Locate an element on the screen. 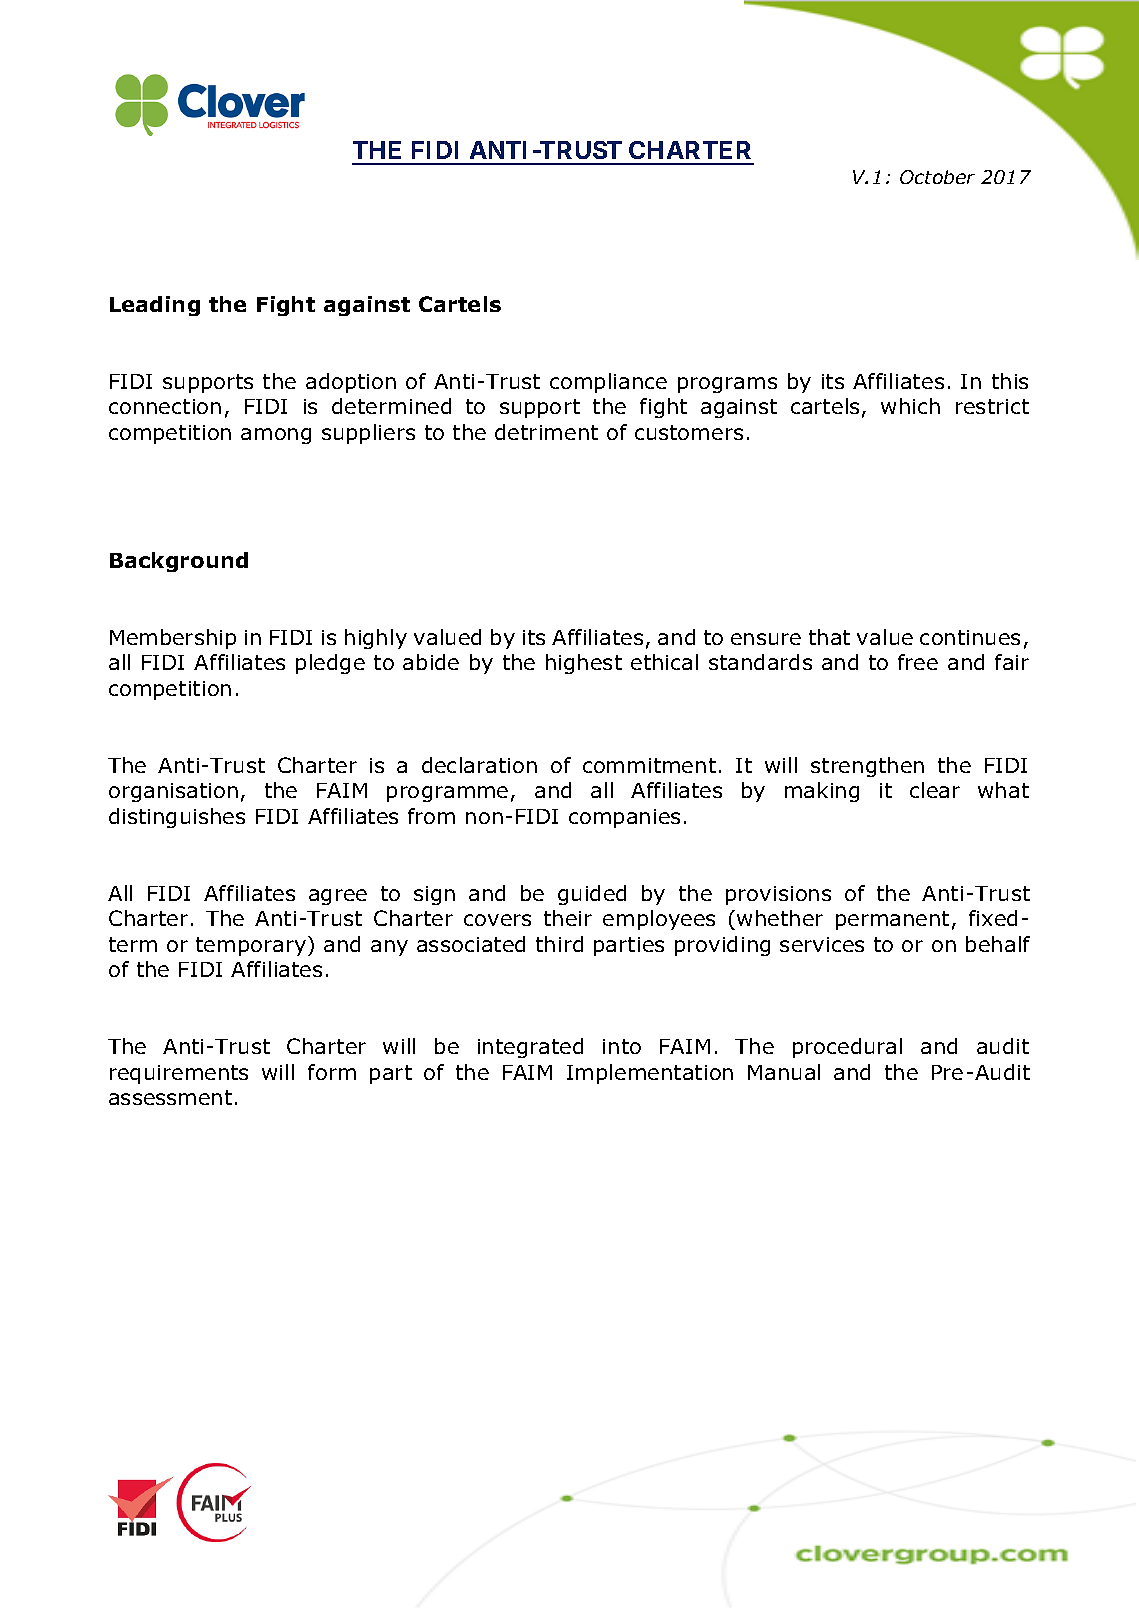 Image resolution: width=1139 pixels, height=1611 pixels. Leading is located at coordinates (155, 306).
